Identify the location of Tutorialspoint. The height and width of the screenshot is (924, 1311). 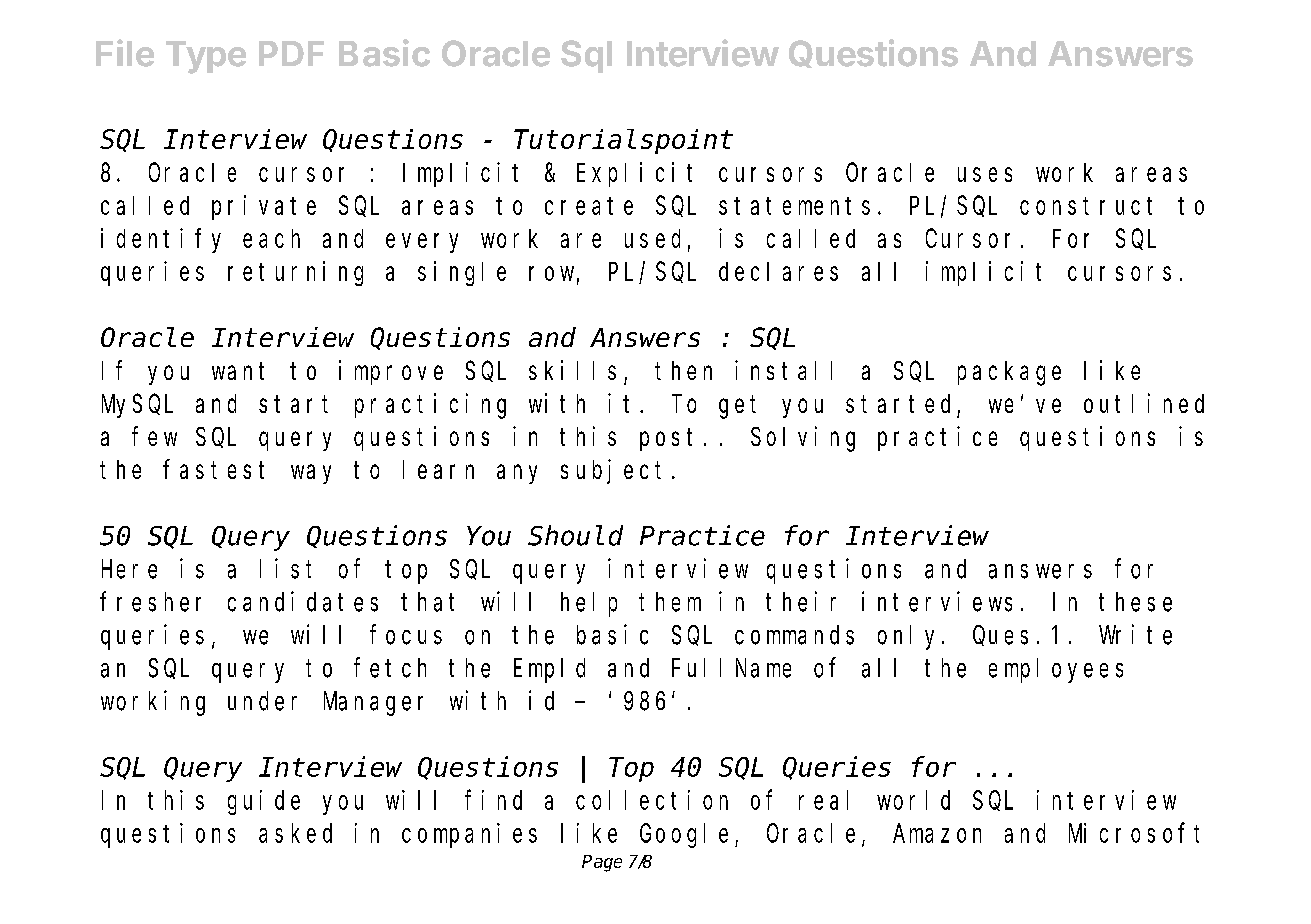
(623, 141).
